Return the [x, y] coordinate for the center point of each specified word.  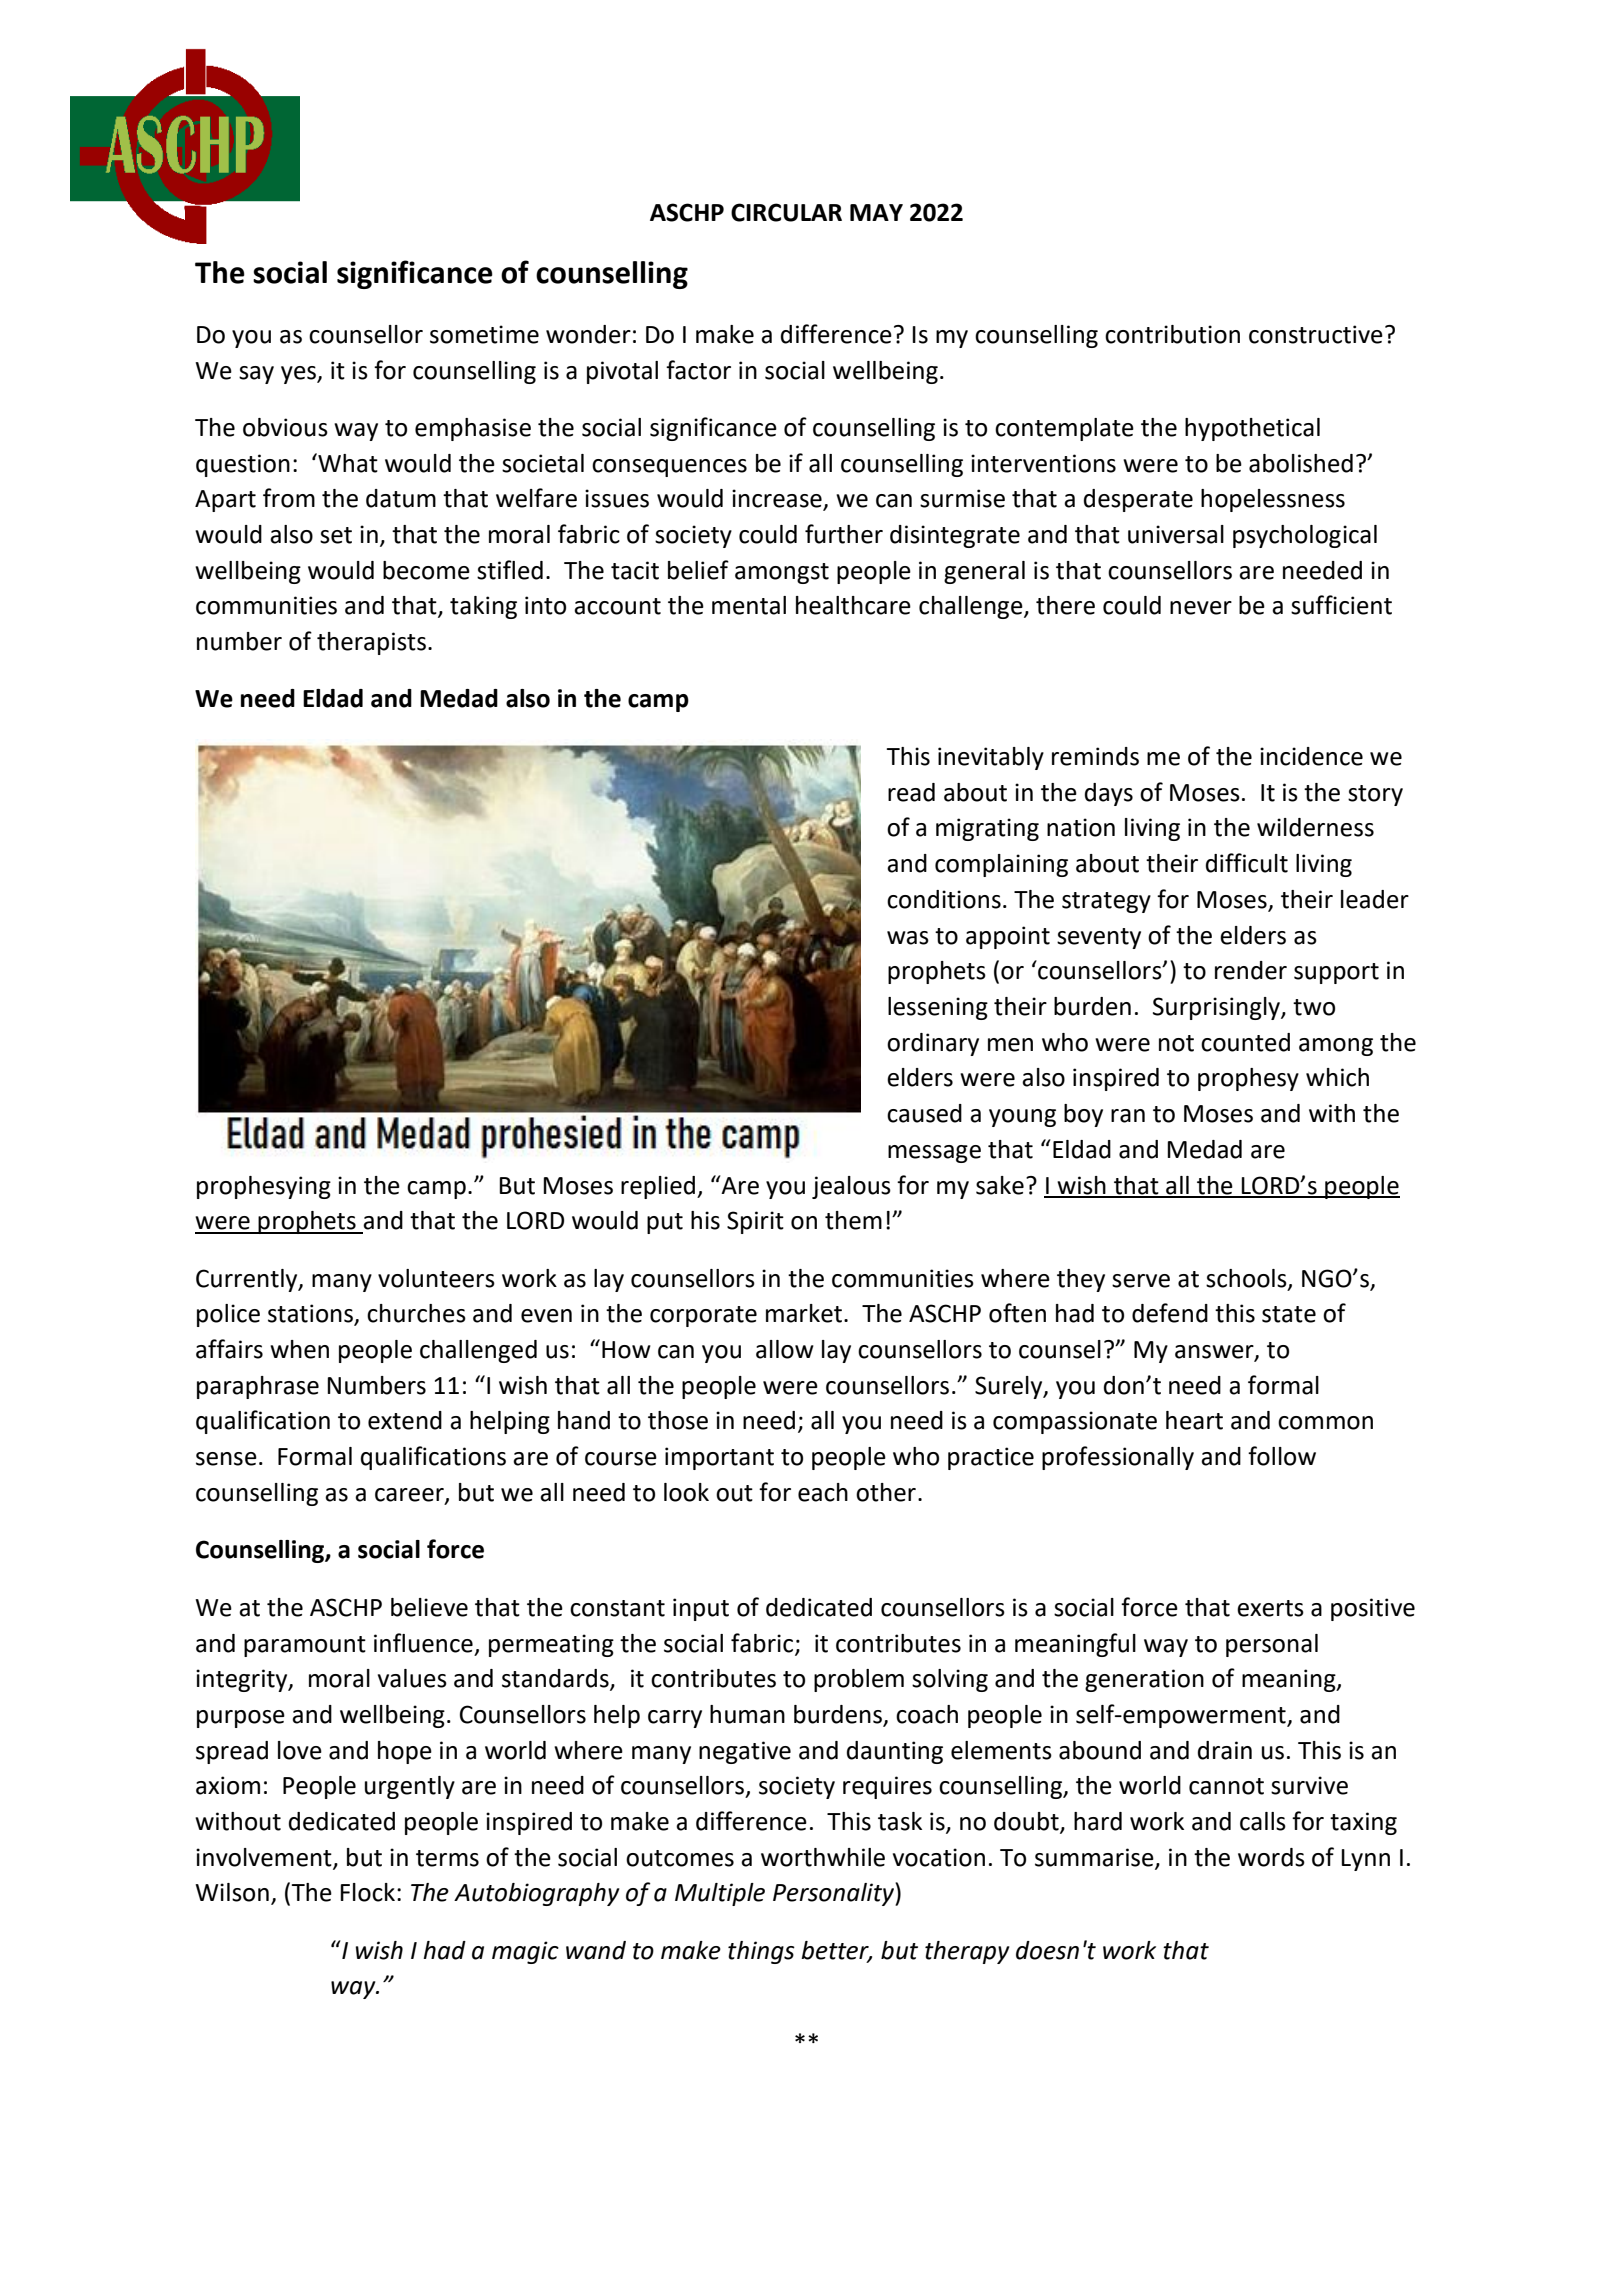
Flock [367, 1892]
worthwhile [823, 1857]
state [1289, 1314]
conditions [944, 899]
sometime [484, 334]
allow [785, 1349]
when [299, 1349]
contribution [1172, 334]
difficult [1247, 863]
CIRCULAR [786, 212]
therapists [371, 643]
